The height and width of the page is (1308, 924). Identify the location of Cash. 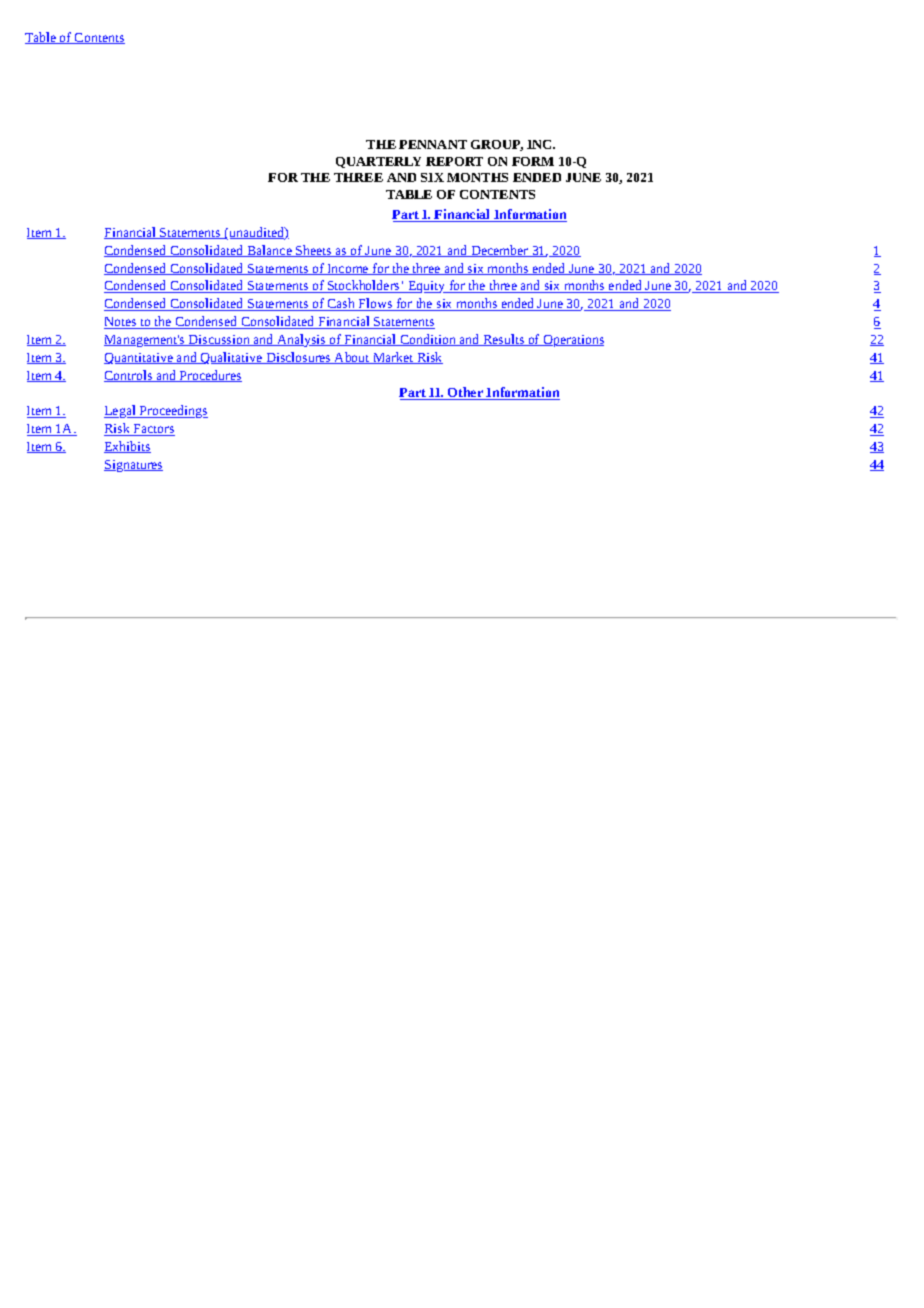
(341, 304).
